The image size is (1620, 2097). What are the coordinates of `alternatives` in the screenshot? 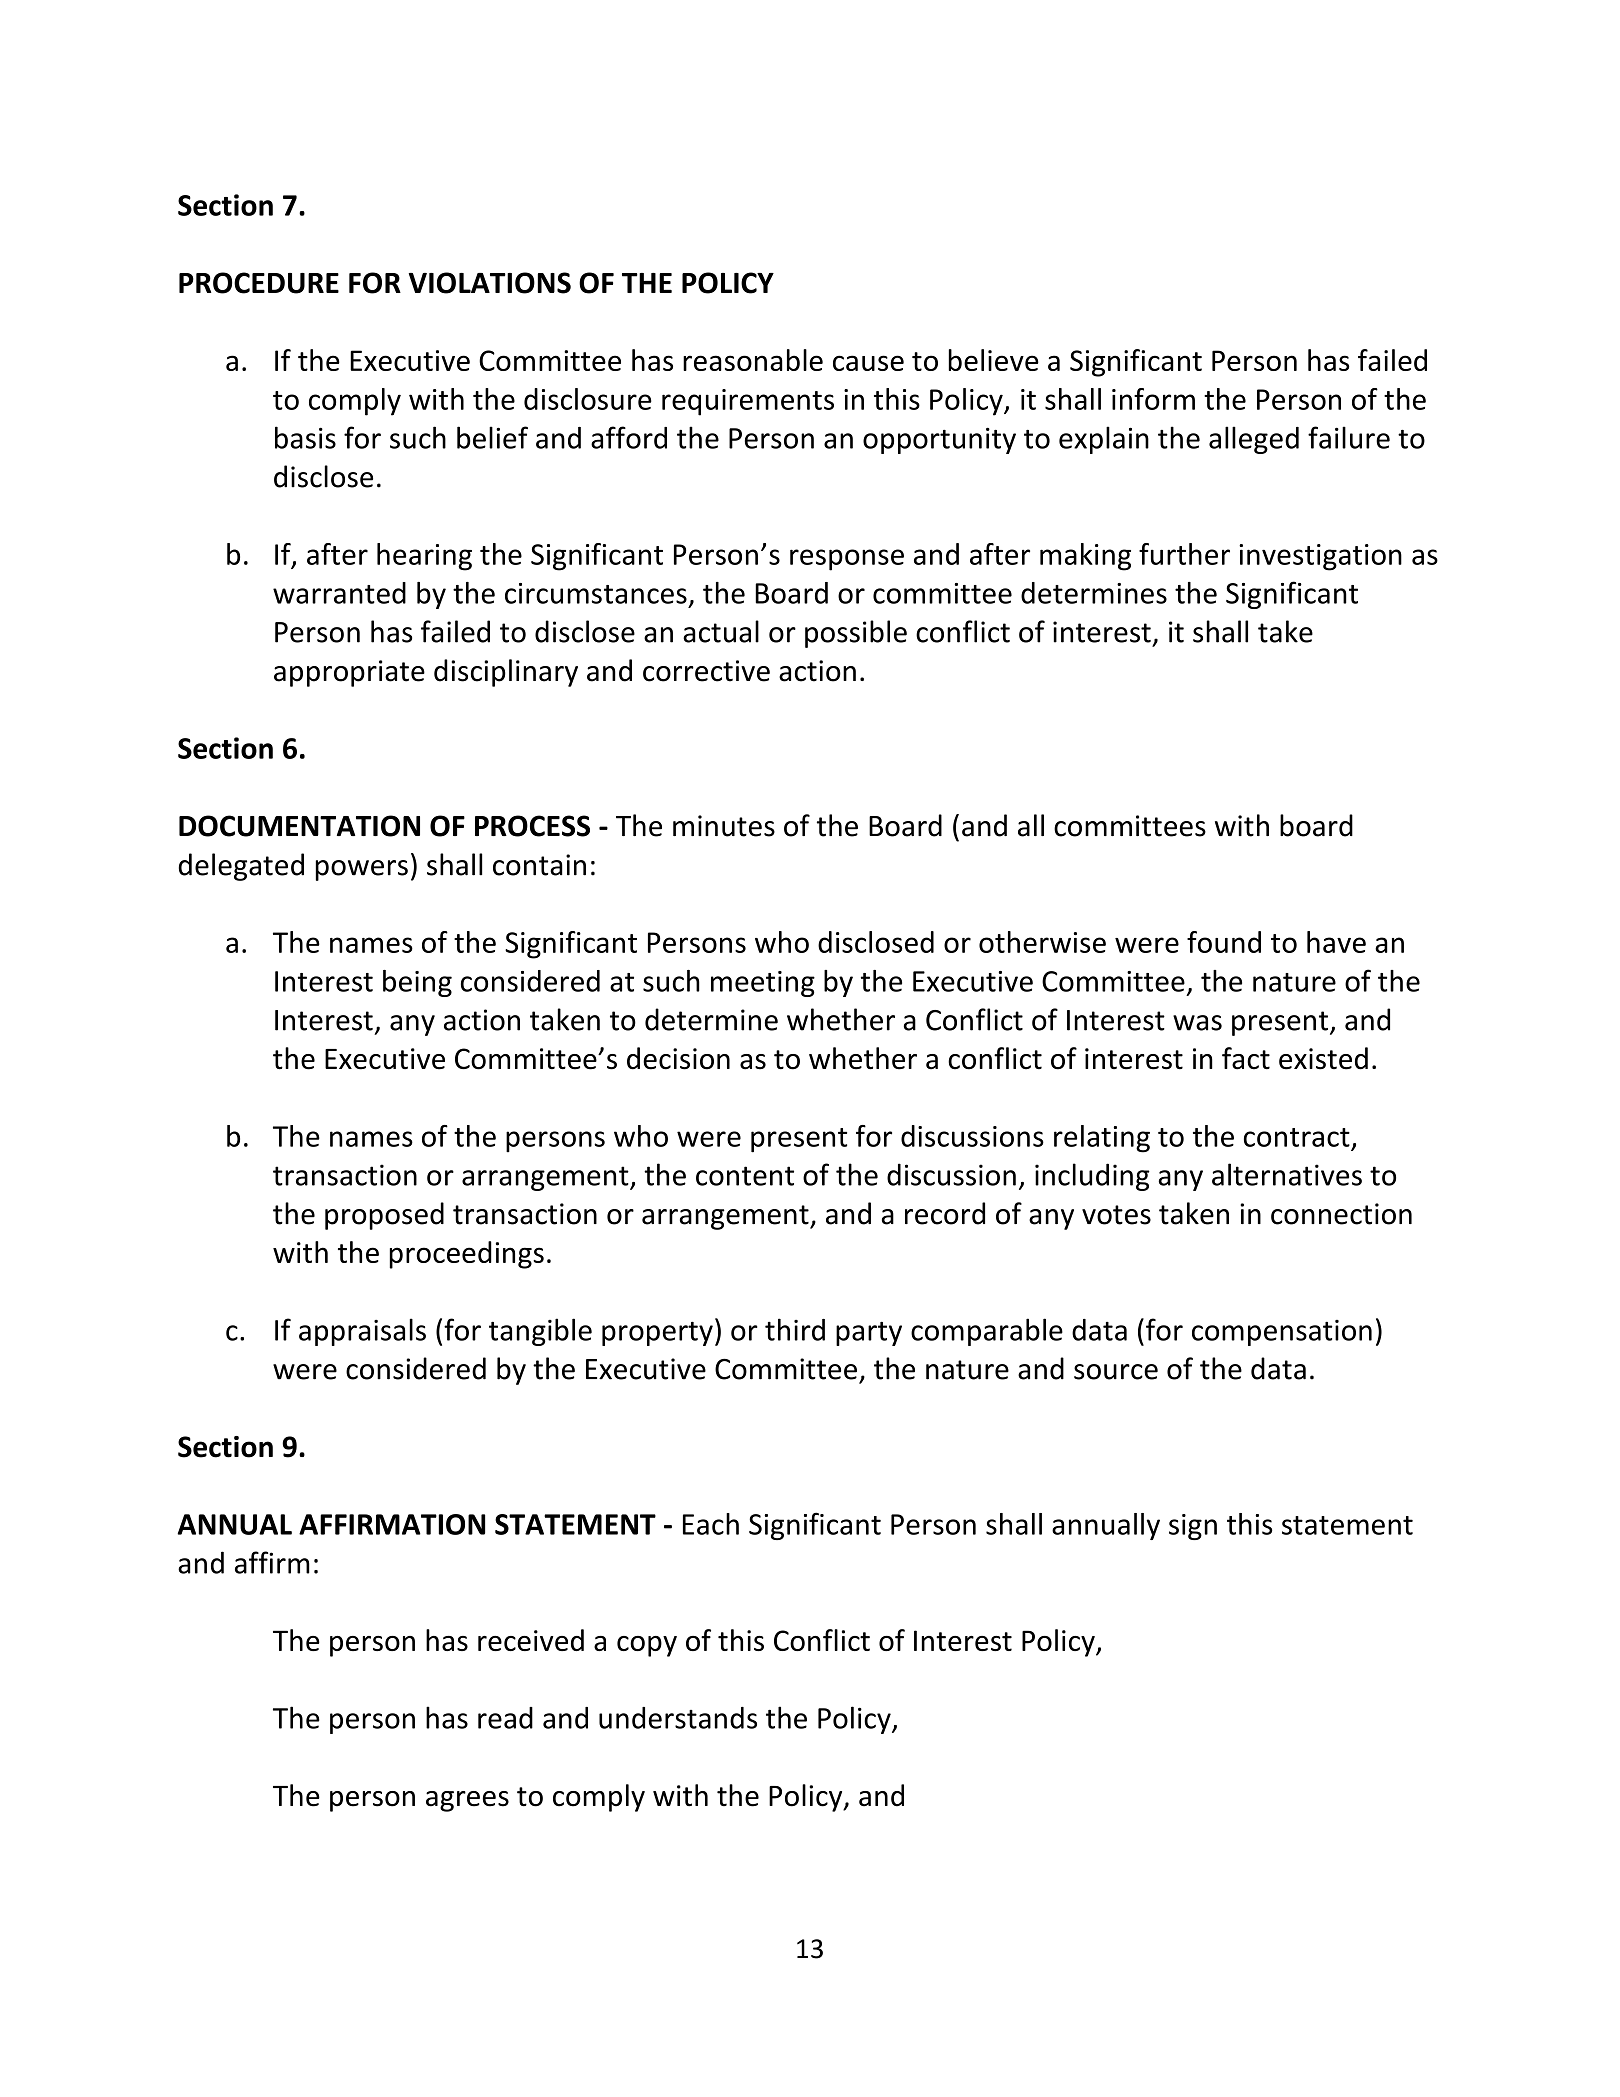 It's located at (1287, 1174).
